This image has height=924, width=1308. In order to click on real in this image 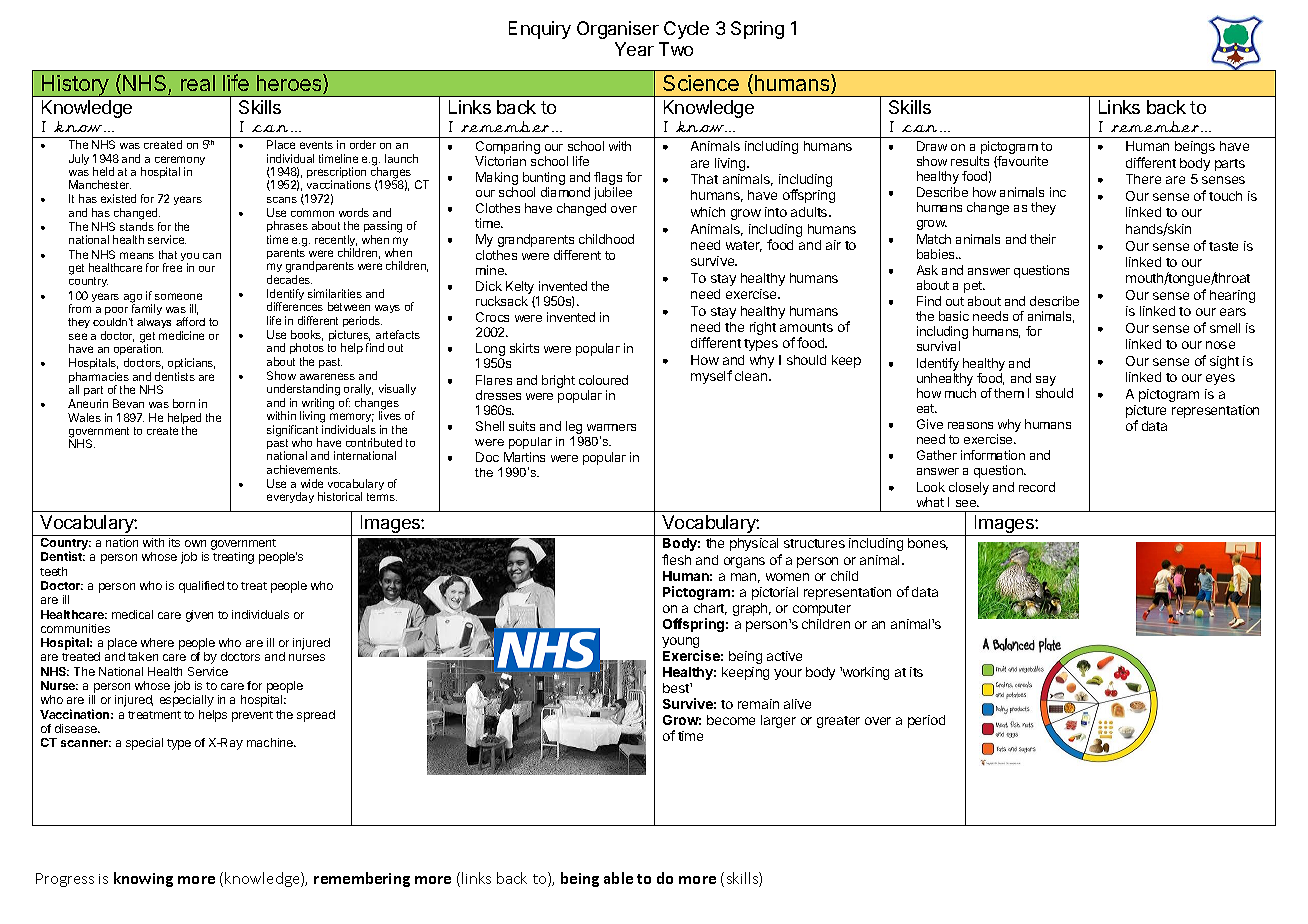, I will do `click(198, 83)`.
